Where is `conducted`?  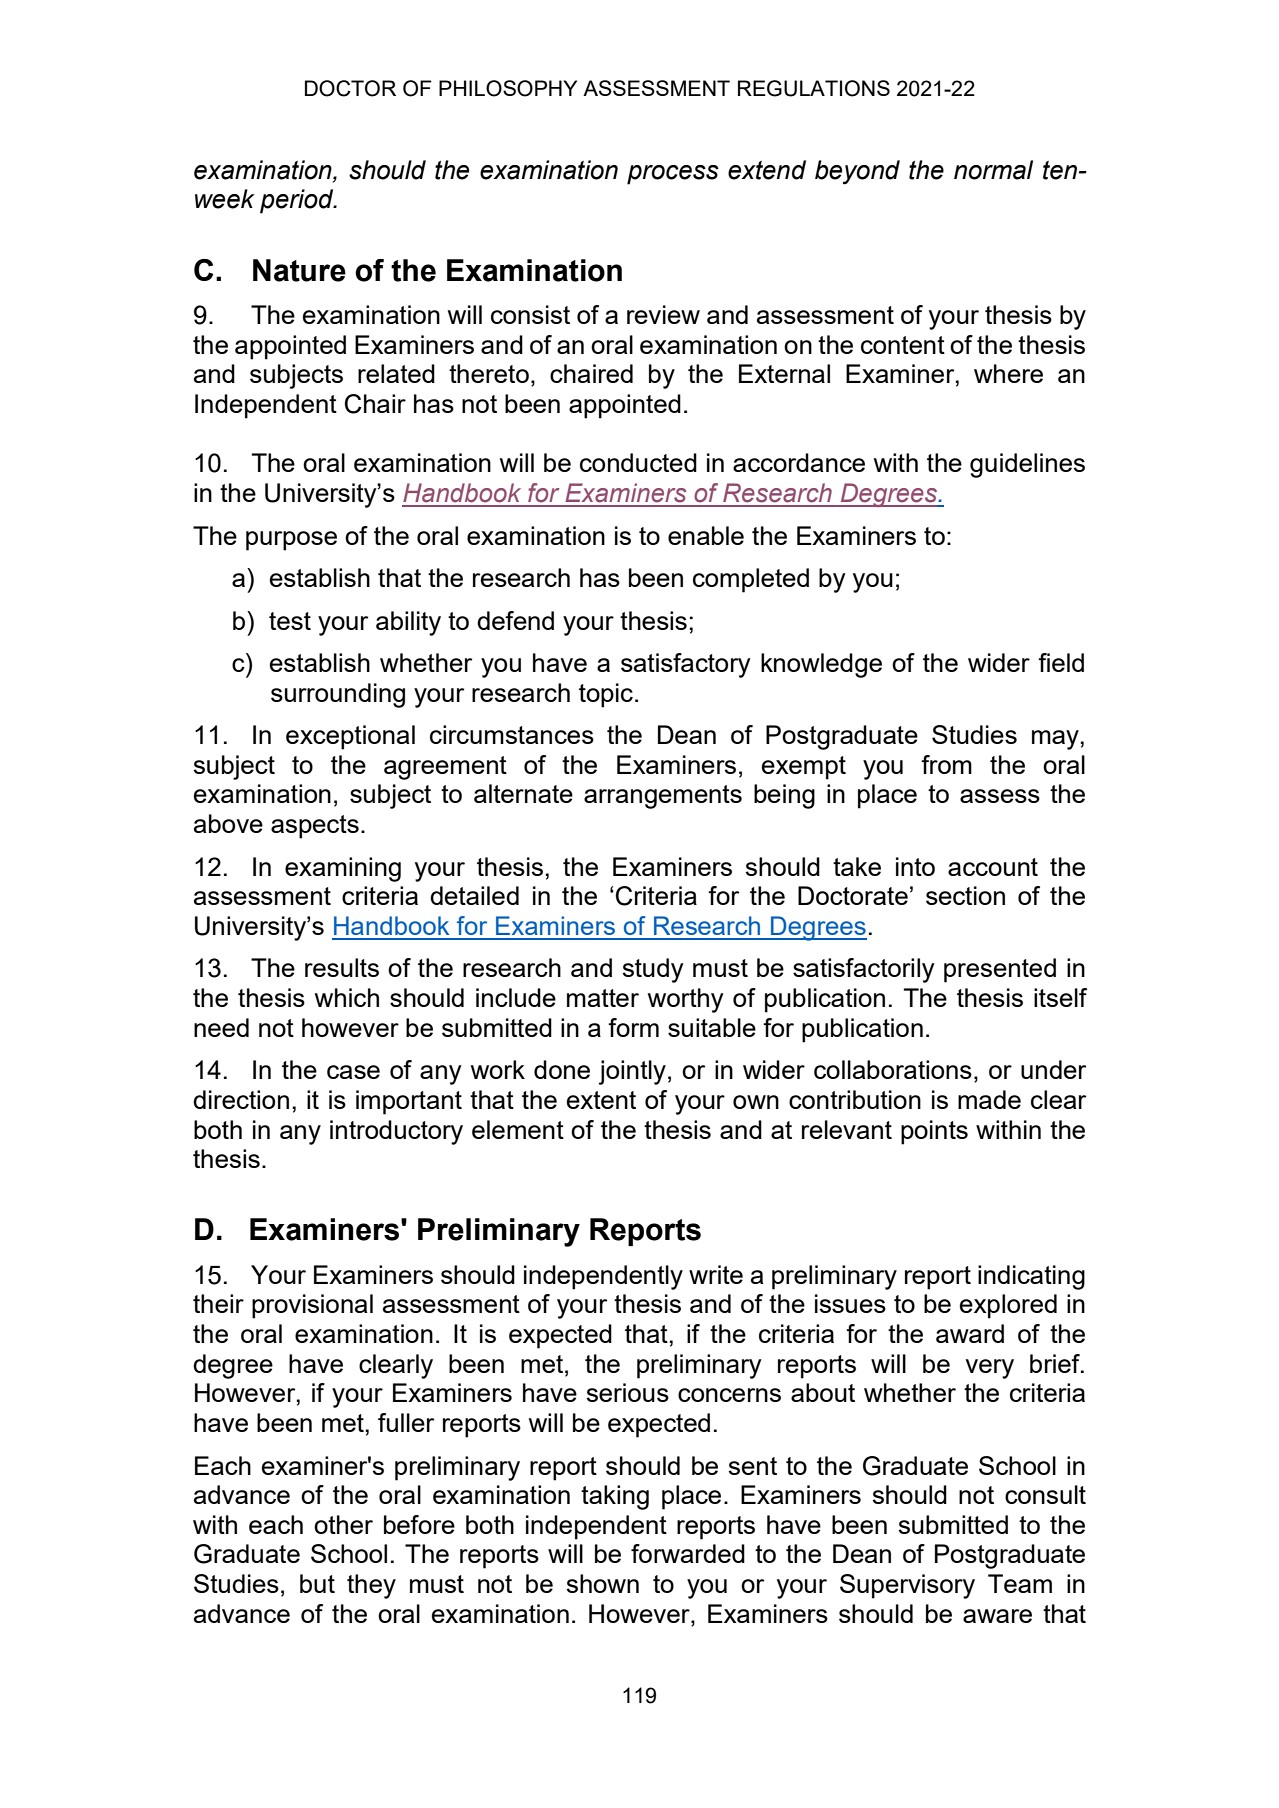 conducted is located at coordinates (638, 462).
